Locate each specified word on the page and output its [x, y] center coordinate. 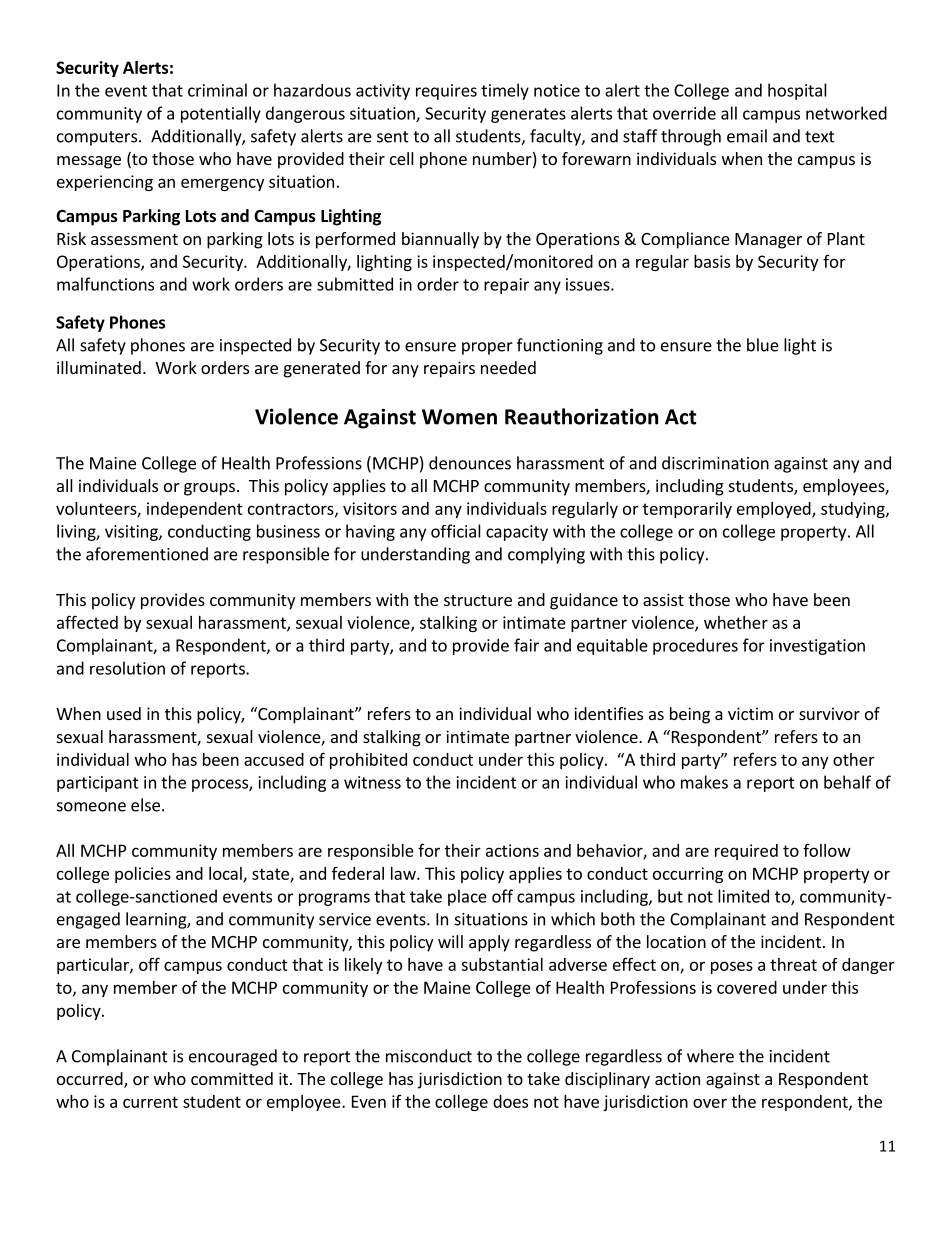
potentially [221, 114]
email [747, 136]
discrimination [715, 463]
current [150, 1102]
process [221, 785]
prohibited [368, 761]
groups [209, 489]
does [510, 1101]
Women [459, 417]
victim [750, 713]
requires [446, 92]
